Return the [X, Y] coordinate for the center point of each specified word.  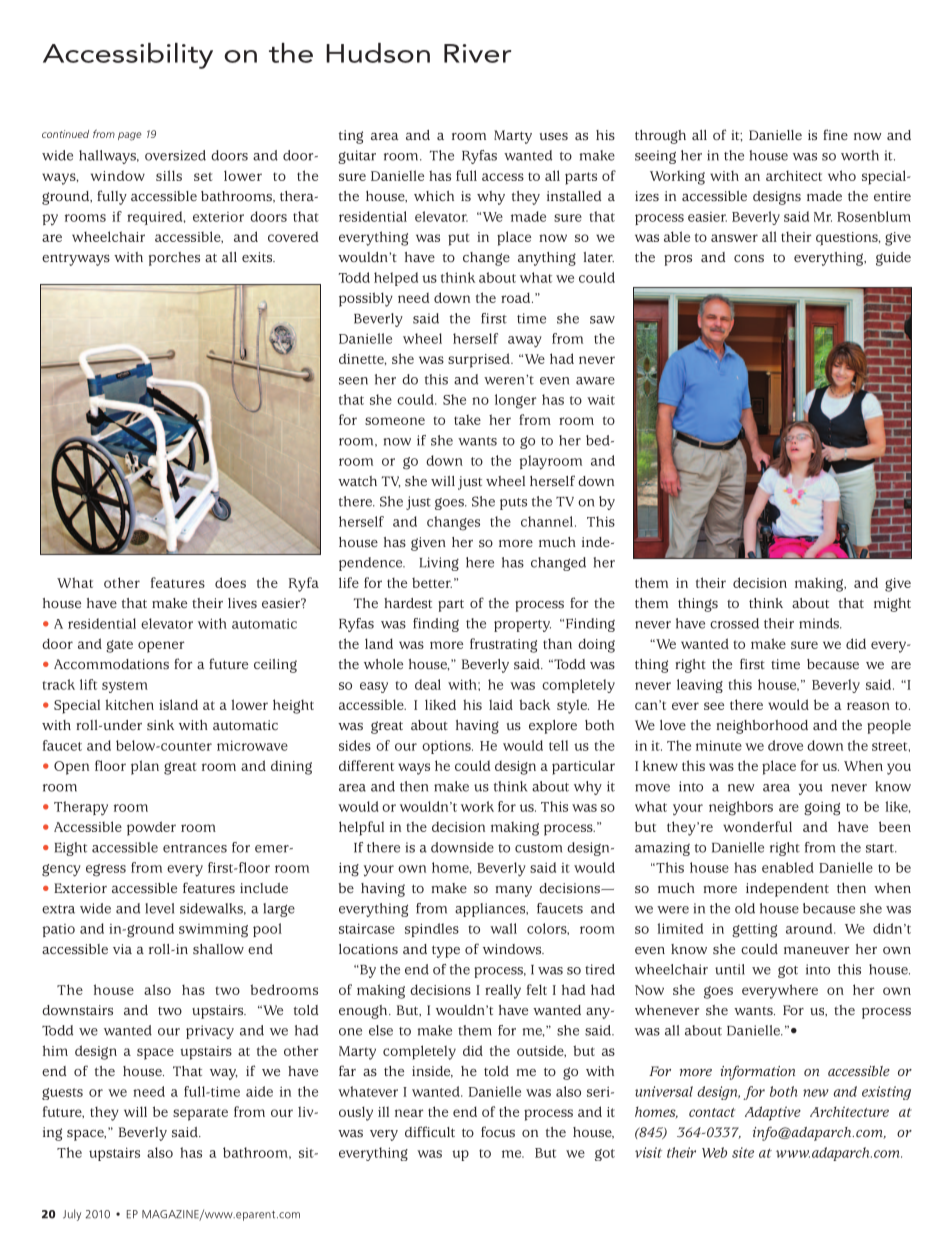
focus [498, 1131]
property [522, 626]
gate [119, 646]
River [477, 53]
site [743, 1152]
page [130, 136]
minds [820, 623]
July [72, 1215]
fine [835, 134]
